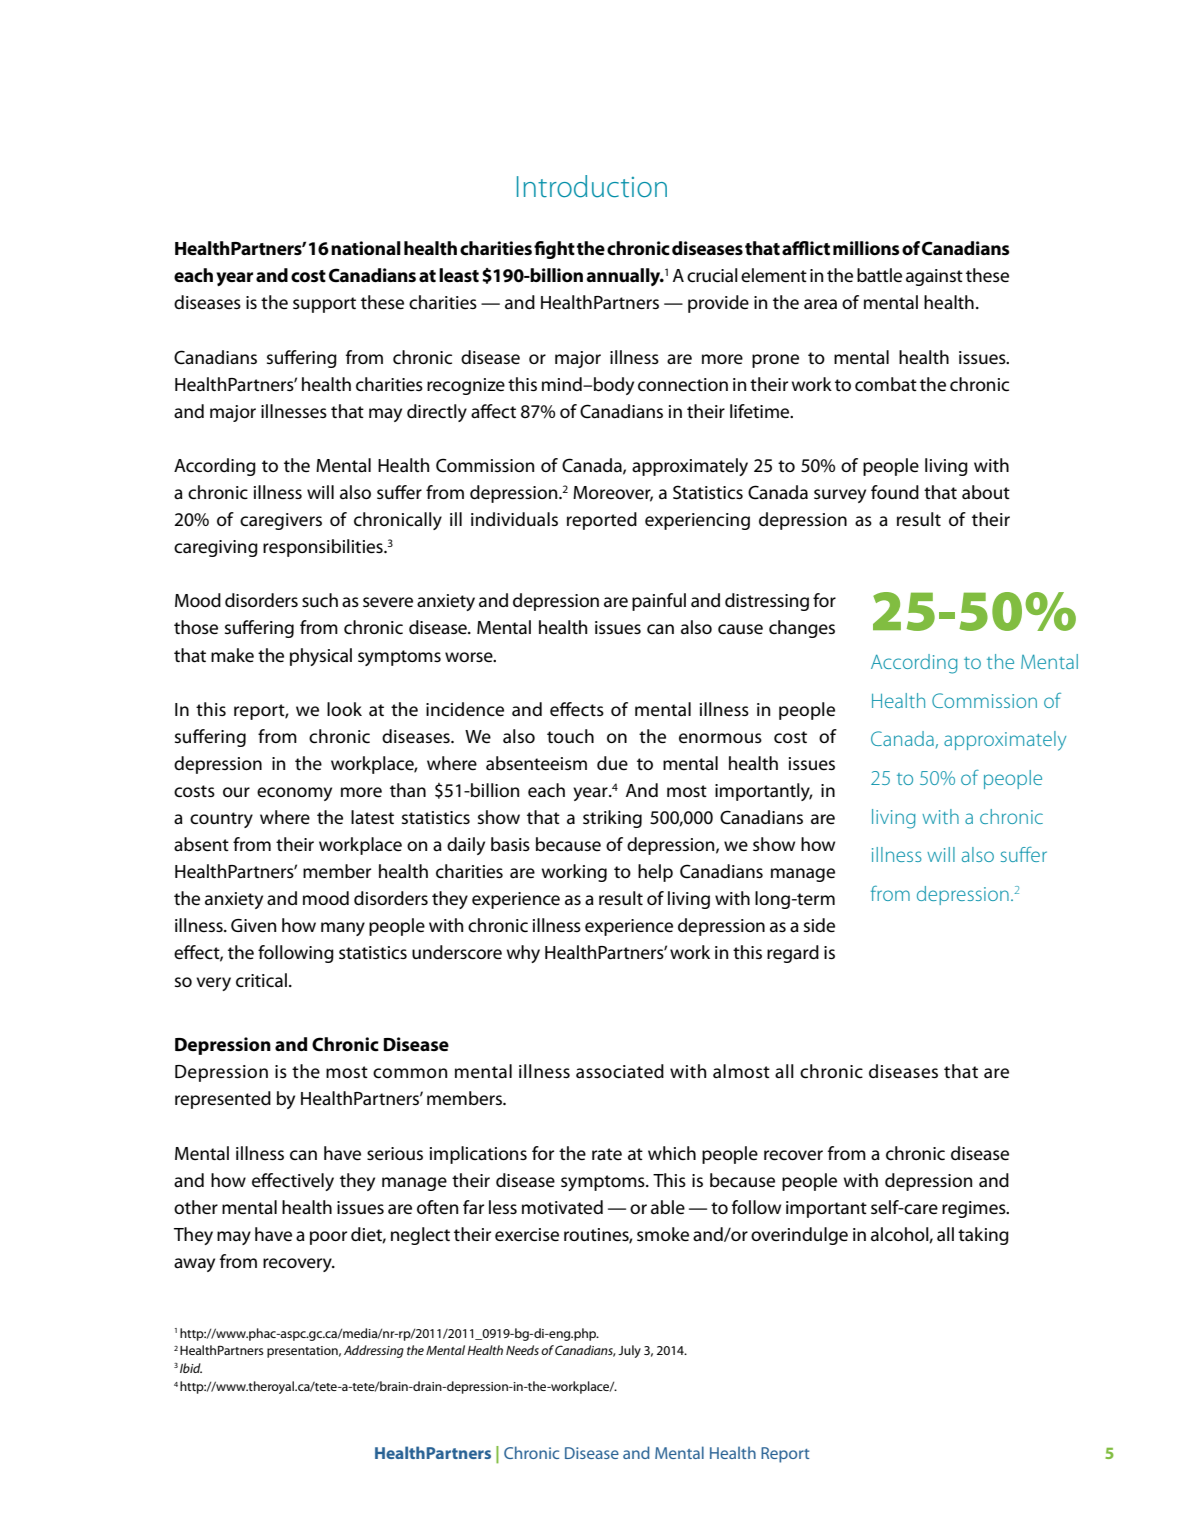 This screenshot has width=1184, height=1532. I want to click on such, so click(320, 600).
